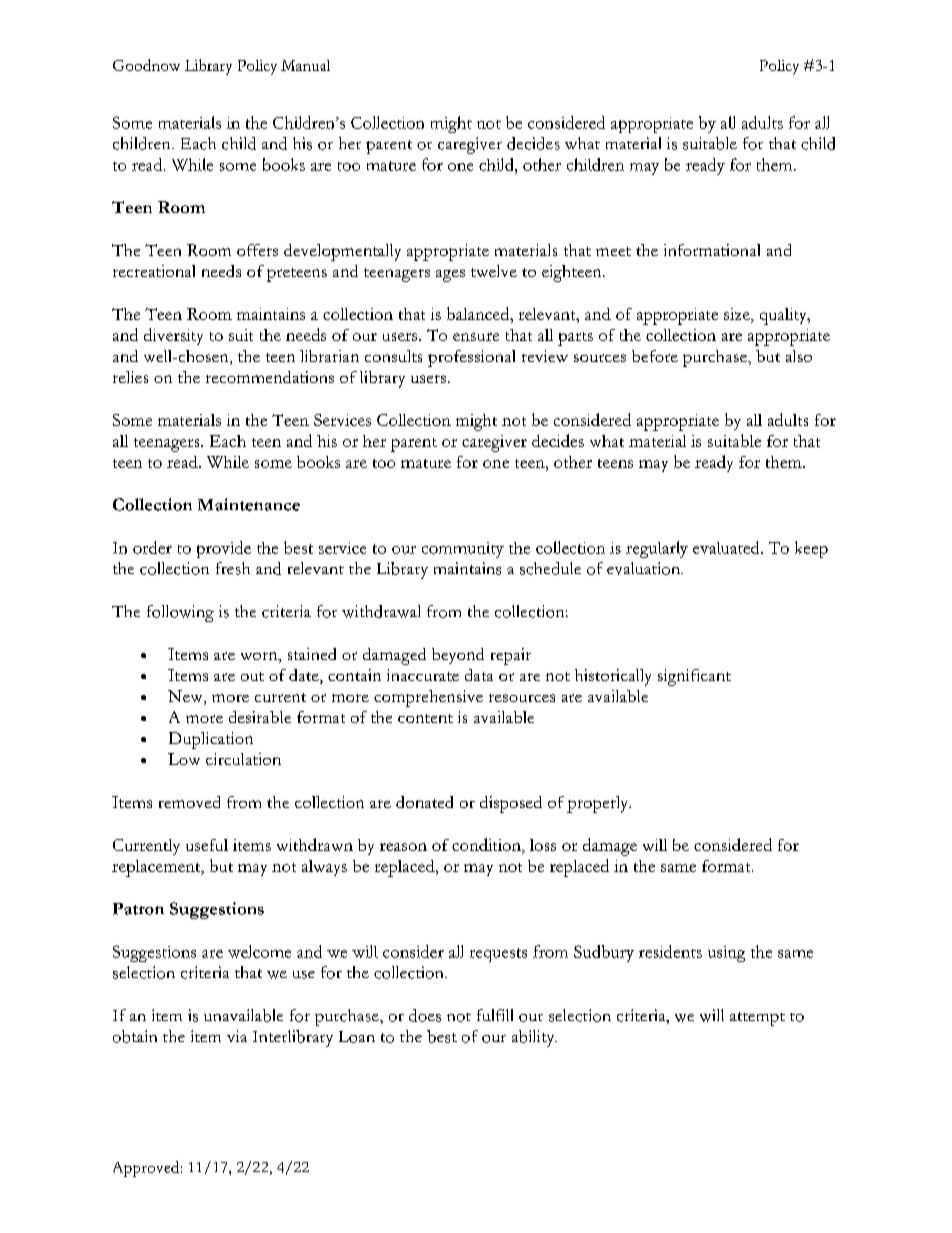 The width and height of the document is (952, 1233). Describe the element at coordinates (186, 697) in the document. I see `New` at that location.
